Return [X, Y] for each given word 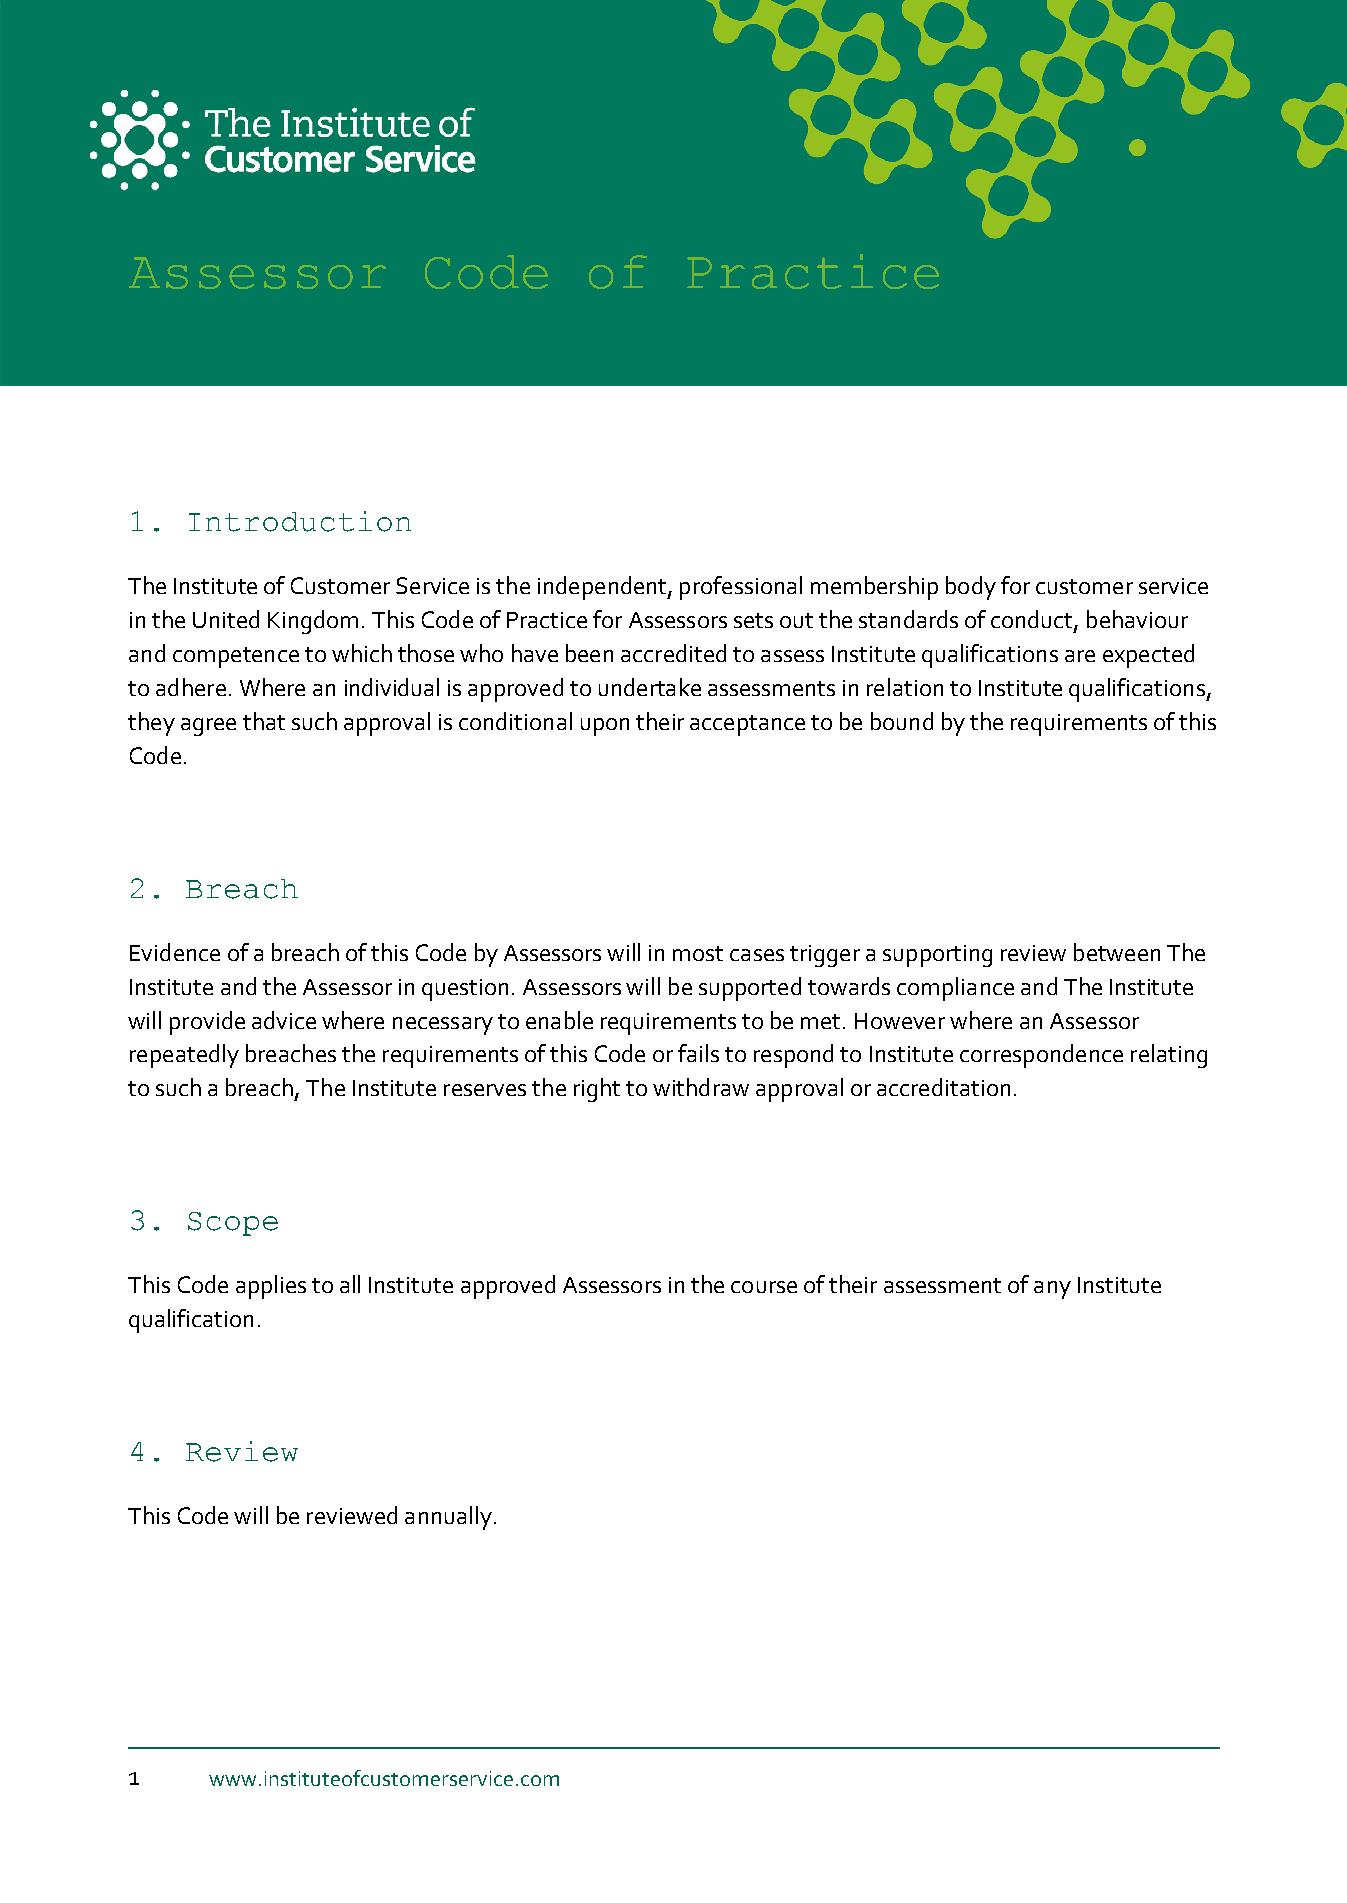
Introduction [300, 521]
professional [741, 588]
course [764, 1287]
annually [448, 1518]
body [971, 588]
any [1052, 1290]
